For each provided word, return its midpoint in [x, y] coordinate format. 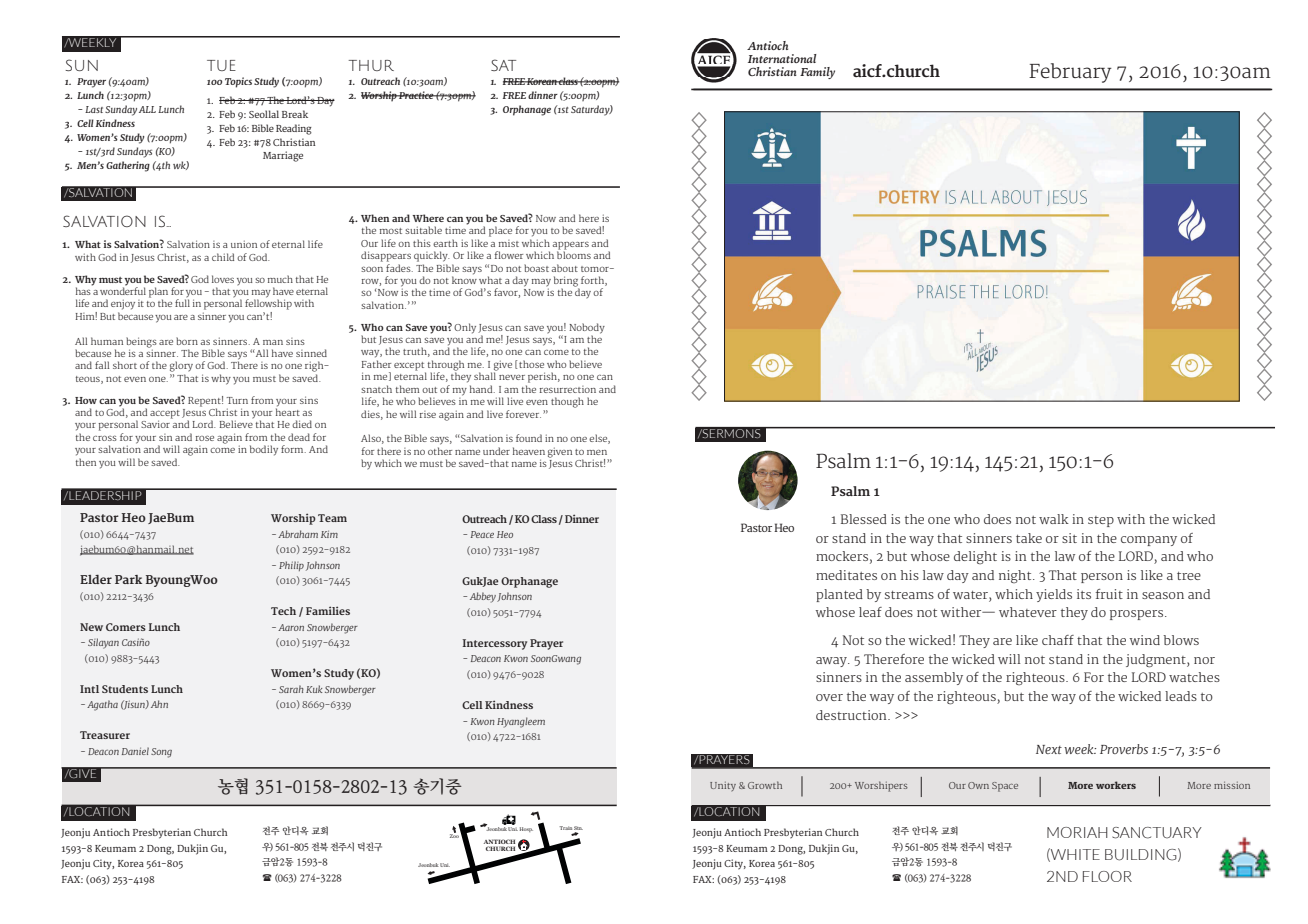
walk [1054, 519]
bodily [264, 450]
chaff [1058, 640]
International [782, 58]
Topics [238, 82]
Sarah [291, 689]
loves [223, 279]
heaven [529, 451]
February [1070, 73]
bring [566, 282]
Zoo [455, 835]
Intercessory [494, 644]
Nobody [587, 328]
